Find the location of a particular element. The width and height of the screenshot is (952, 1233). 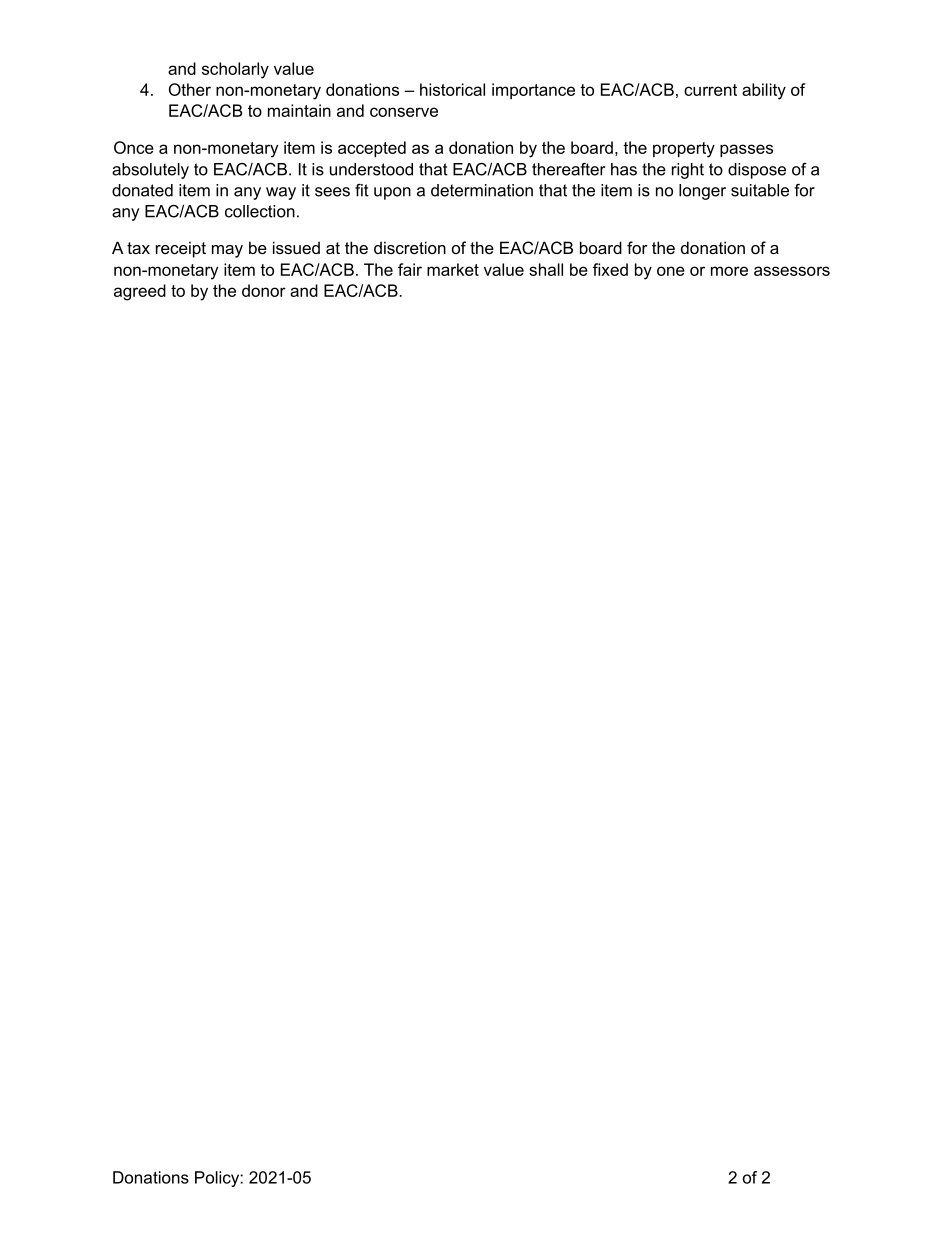

historical is located at coordinates (452, 89).
